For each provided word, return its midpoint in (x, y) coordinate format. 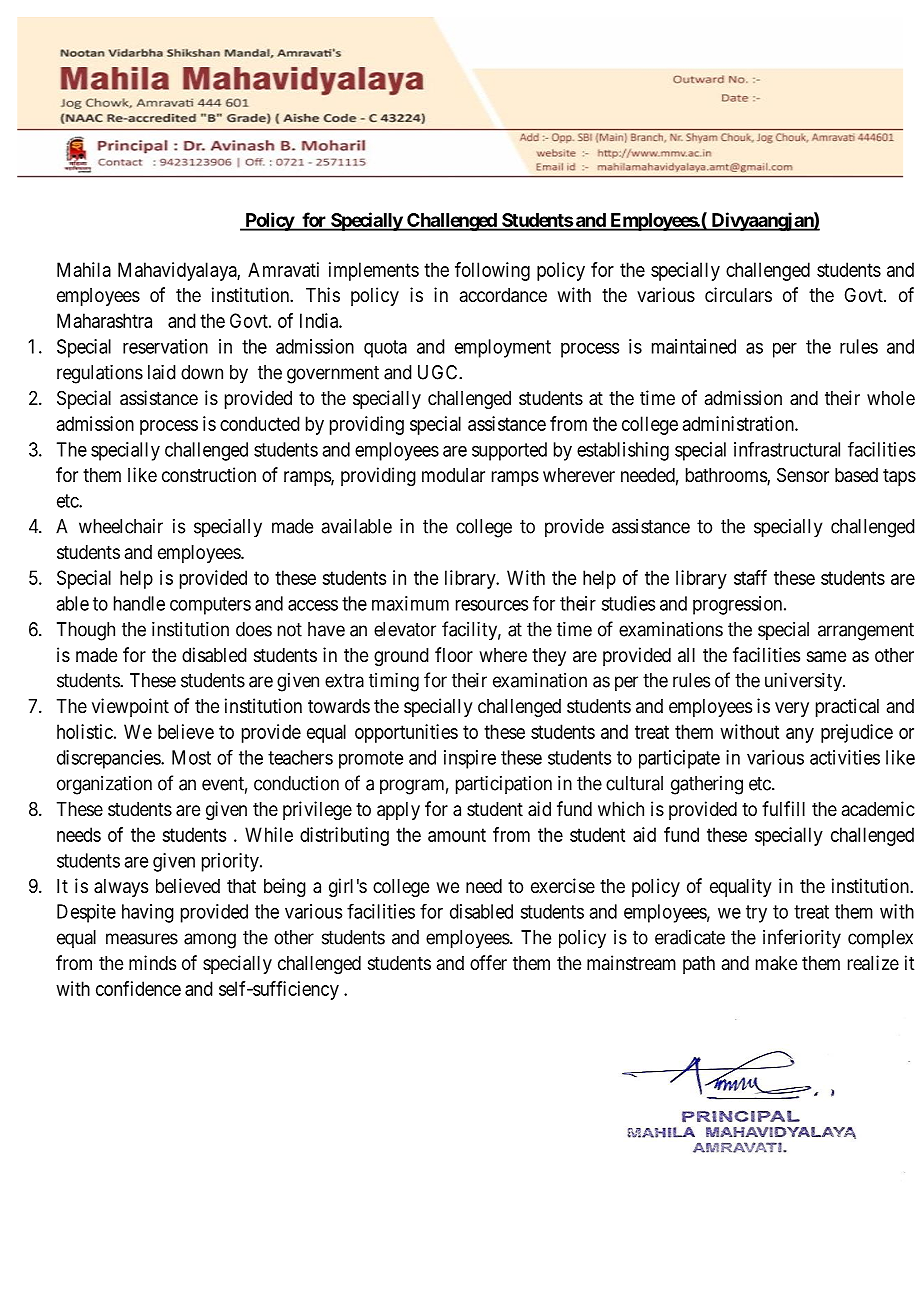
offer (488, 962)
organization (104, 785)
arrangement (866, 632)
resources (492, 605)
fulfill (783, 808)
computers (210, 606)
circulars (738, 295)
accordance (503, 295)
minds (152, 963)
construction (209, 474)
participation (504, 785)
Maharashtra (104, 320)
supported (509, 451)
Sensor (803, 475)
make (776, 963)
